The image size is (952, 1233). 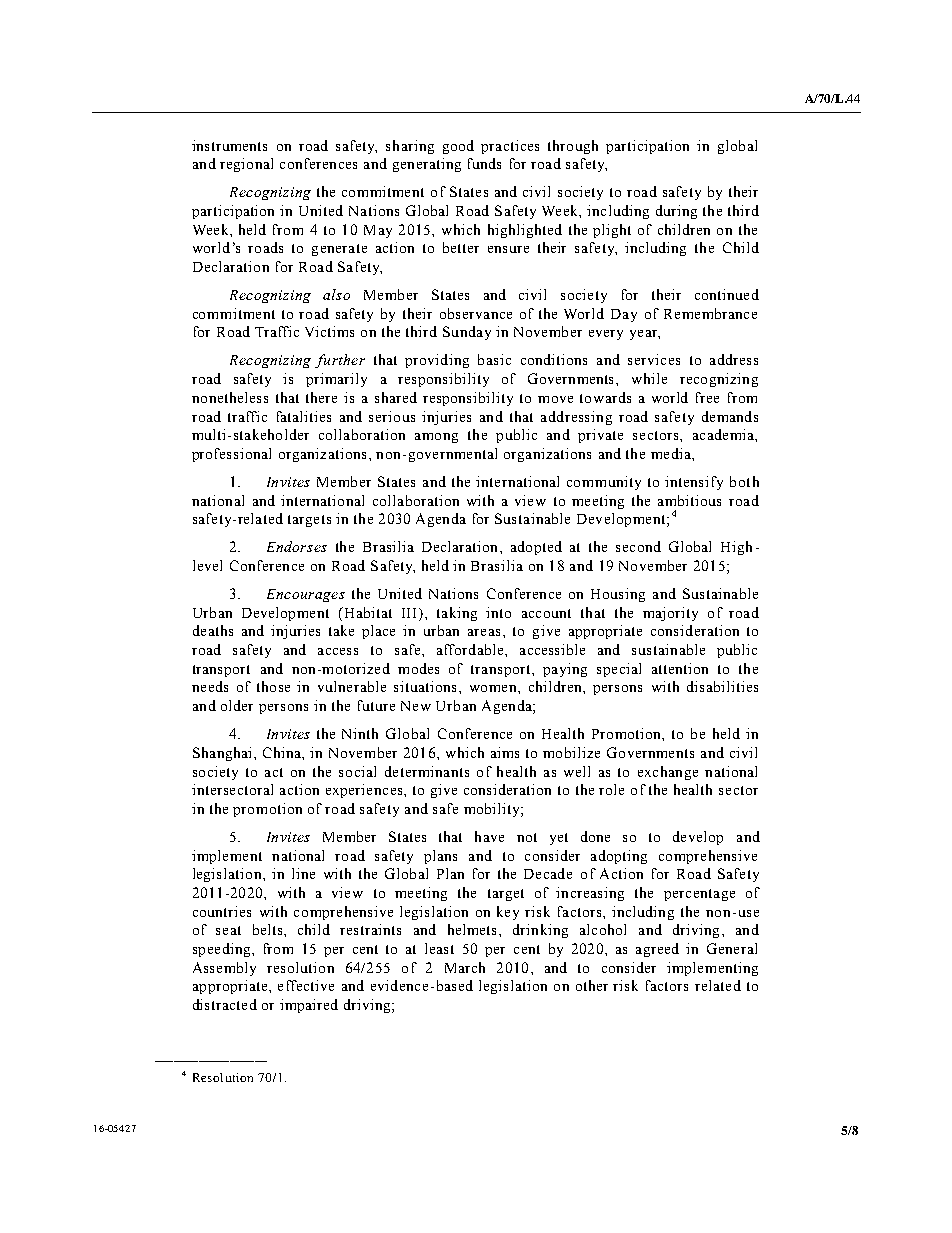 What do you see at coordinates (306, 985) in the document?
I see `effective` at bounding box center [306, 985].
